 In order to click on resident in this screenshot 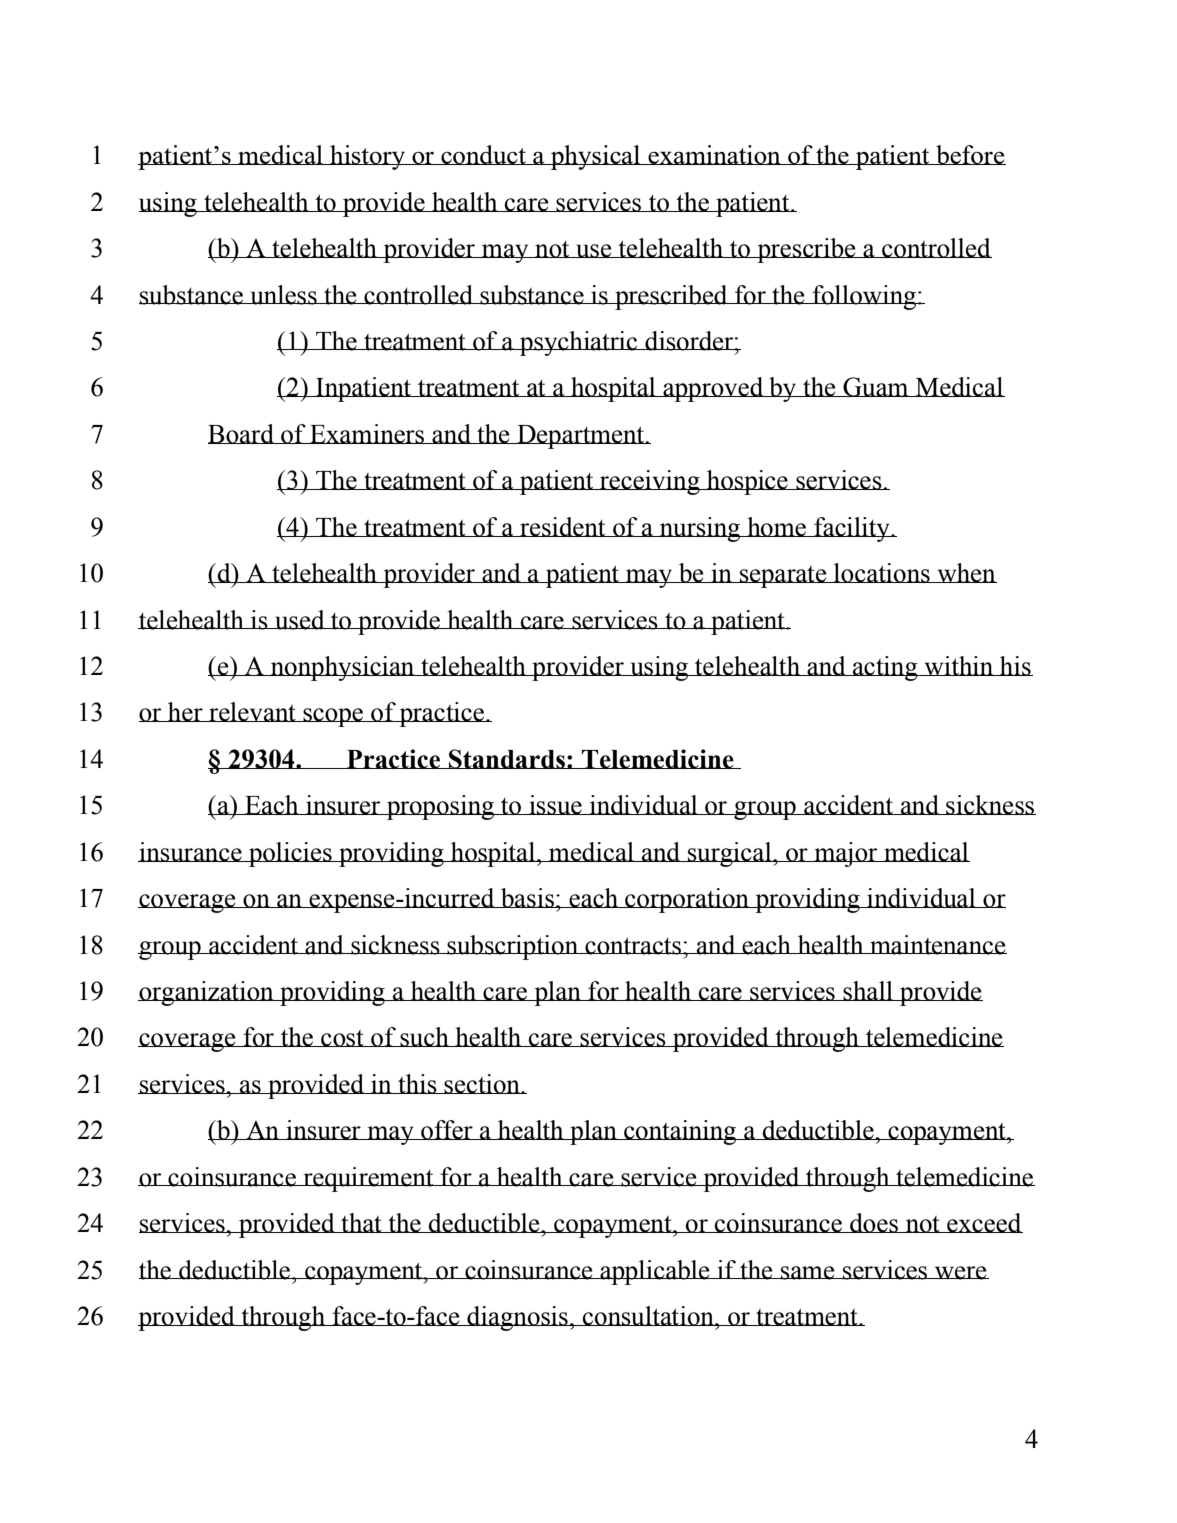, I will do `click(563, 527)`.
